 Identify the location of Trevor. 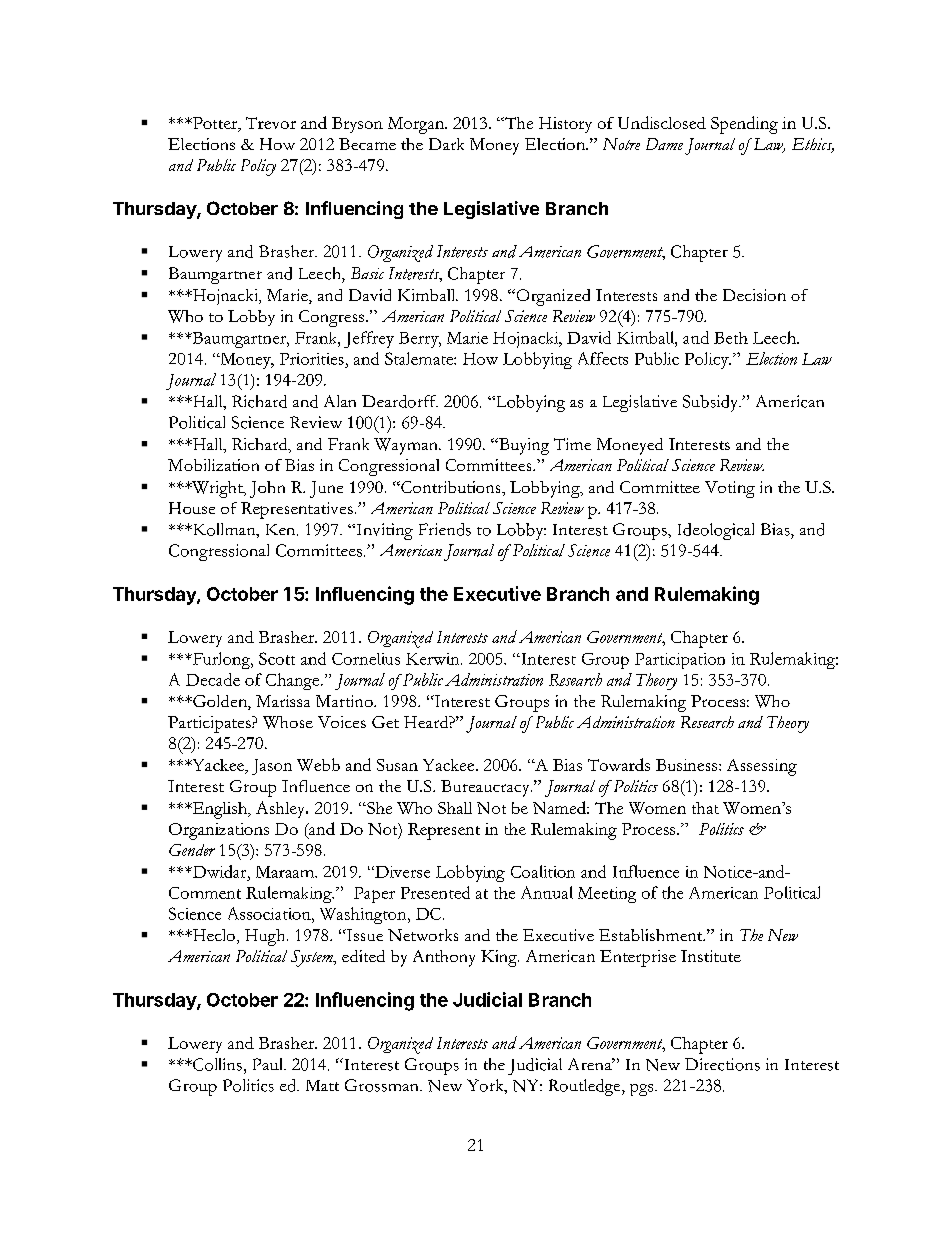
(271, 123).
